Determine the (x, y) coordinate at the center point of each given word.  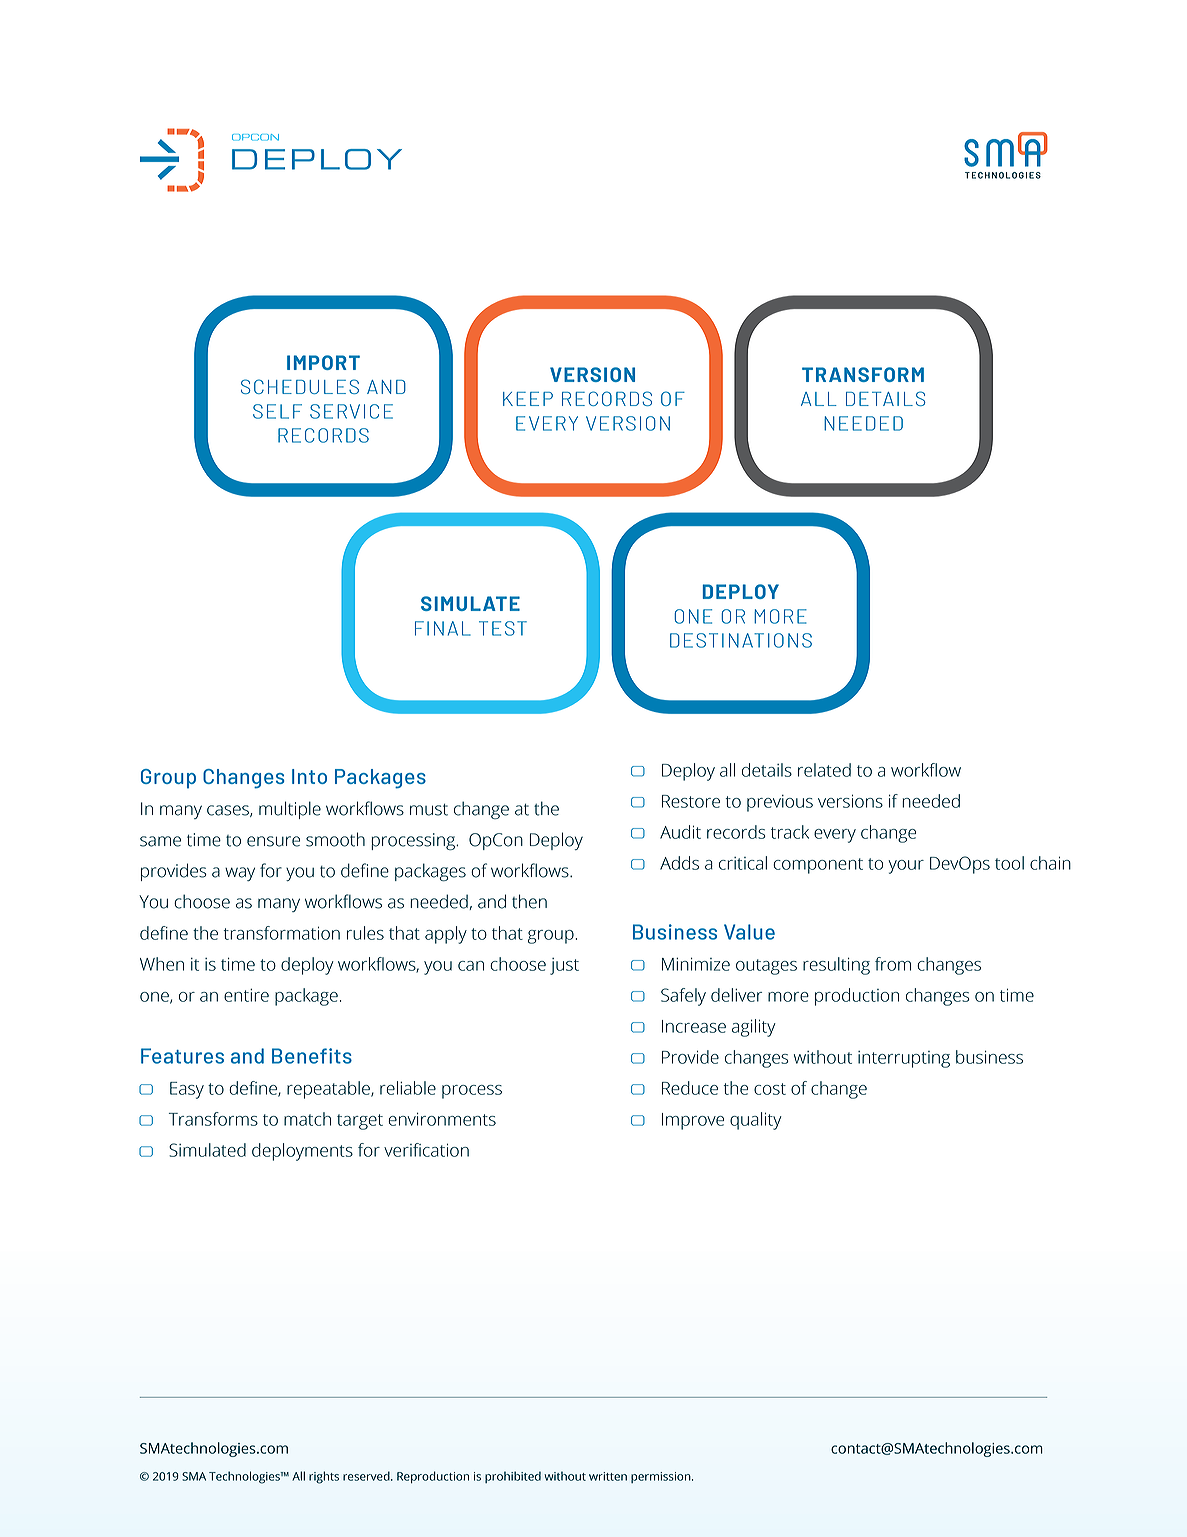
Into (309, 776)
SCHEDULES (300, 386)
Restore (691, 801)
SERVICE (351, 411)
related (824, 770)
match (307, 1119)
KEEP (528, 399)
